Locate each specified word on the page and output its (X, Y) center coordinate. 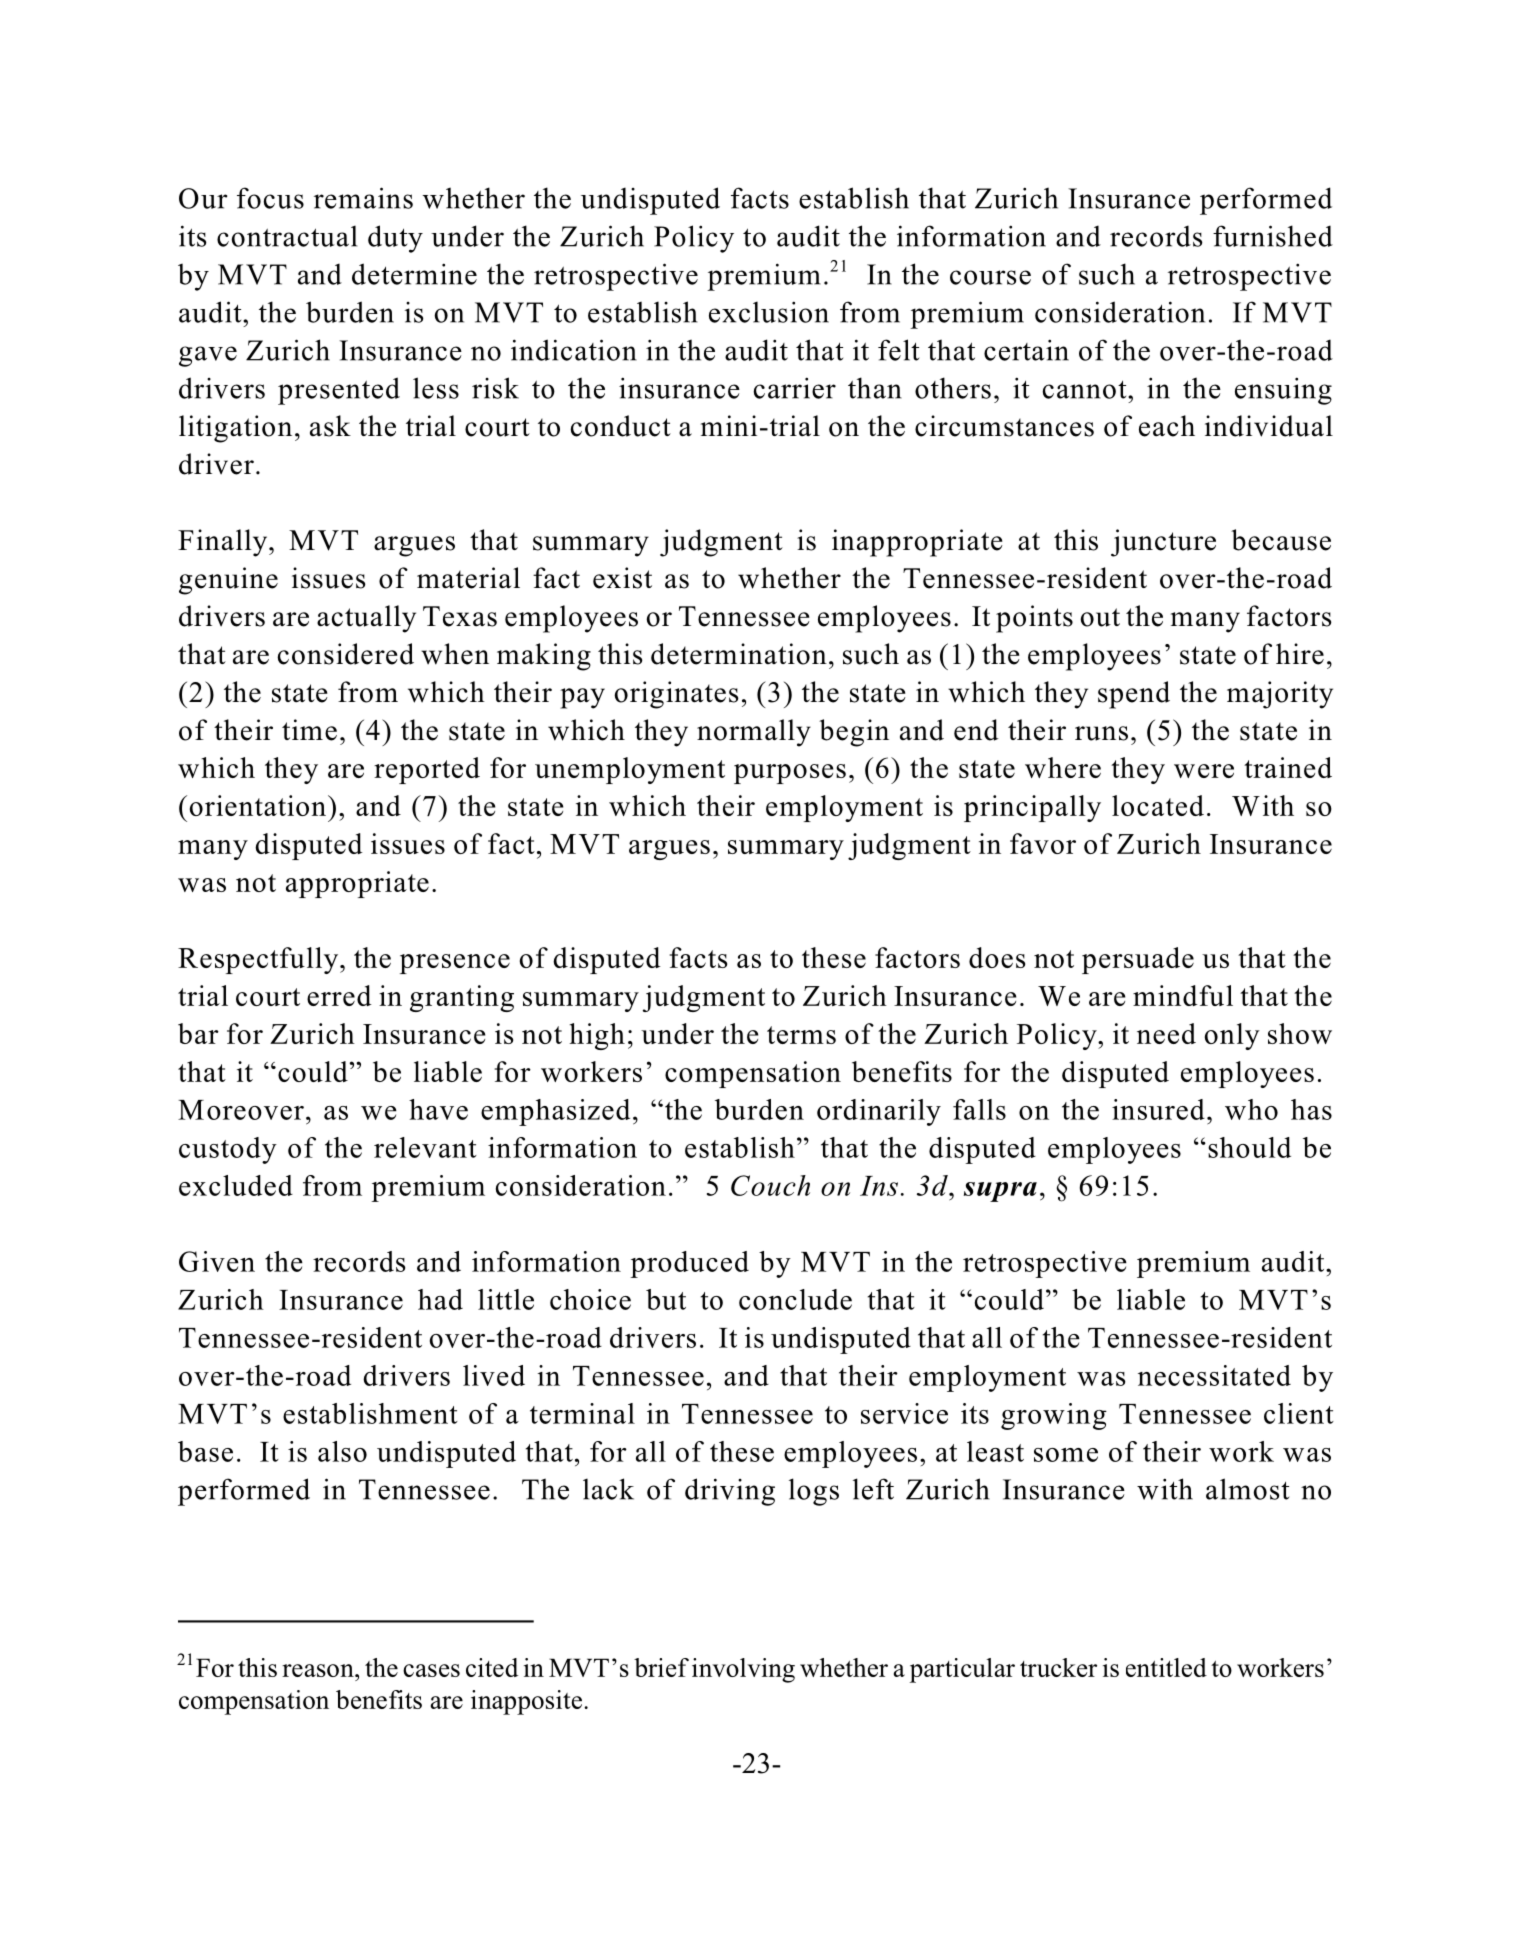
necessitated (1214, 1375)
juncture (1163, 543)
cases (431, 1670)
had (440, 1299)
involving (743, 1670)
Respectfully (259, 960)
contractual (287, 236)
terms (801, 1035)
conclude (795, 1299)
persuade (1138, 960)
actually (366, 619)
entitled (1166, 1667)
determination (739, 654)
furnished (1273, 236)
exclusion (769, 312)
